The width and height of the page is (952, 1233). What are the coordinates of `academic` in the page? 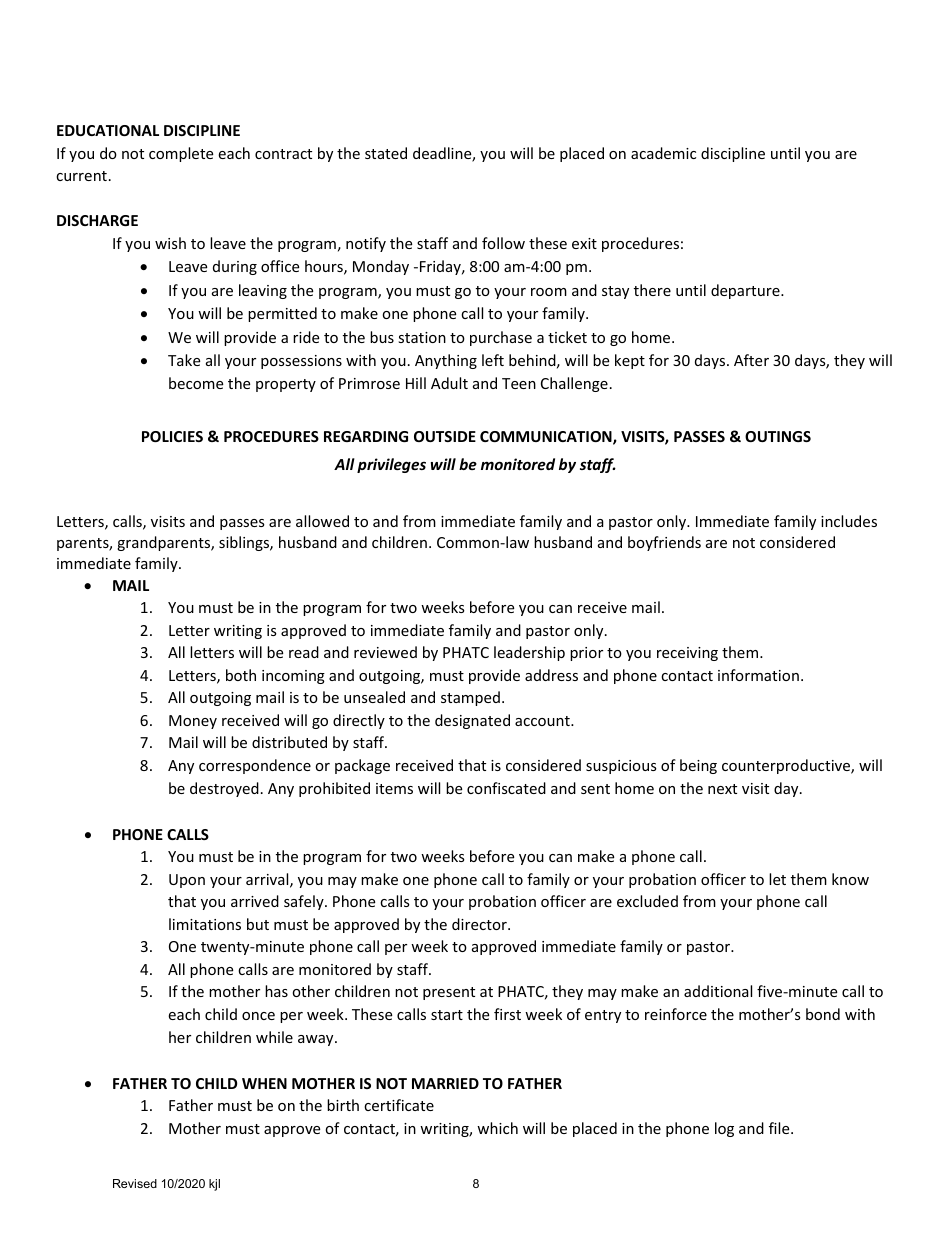 It's located at (663, 153).
